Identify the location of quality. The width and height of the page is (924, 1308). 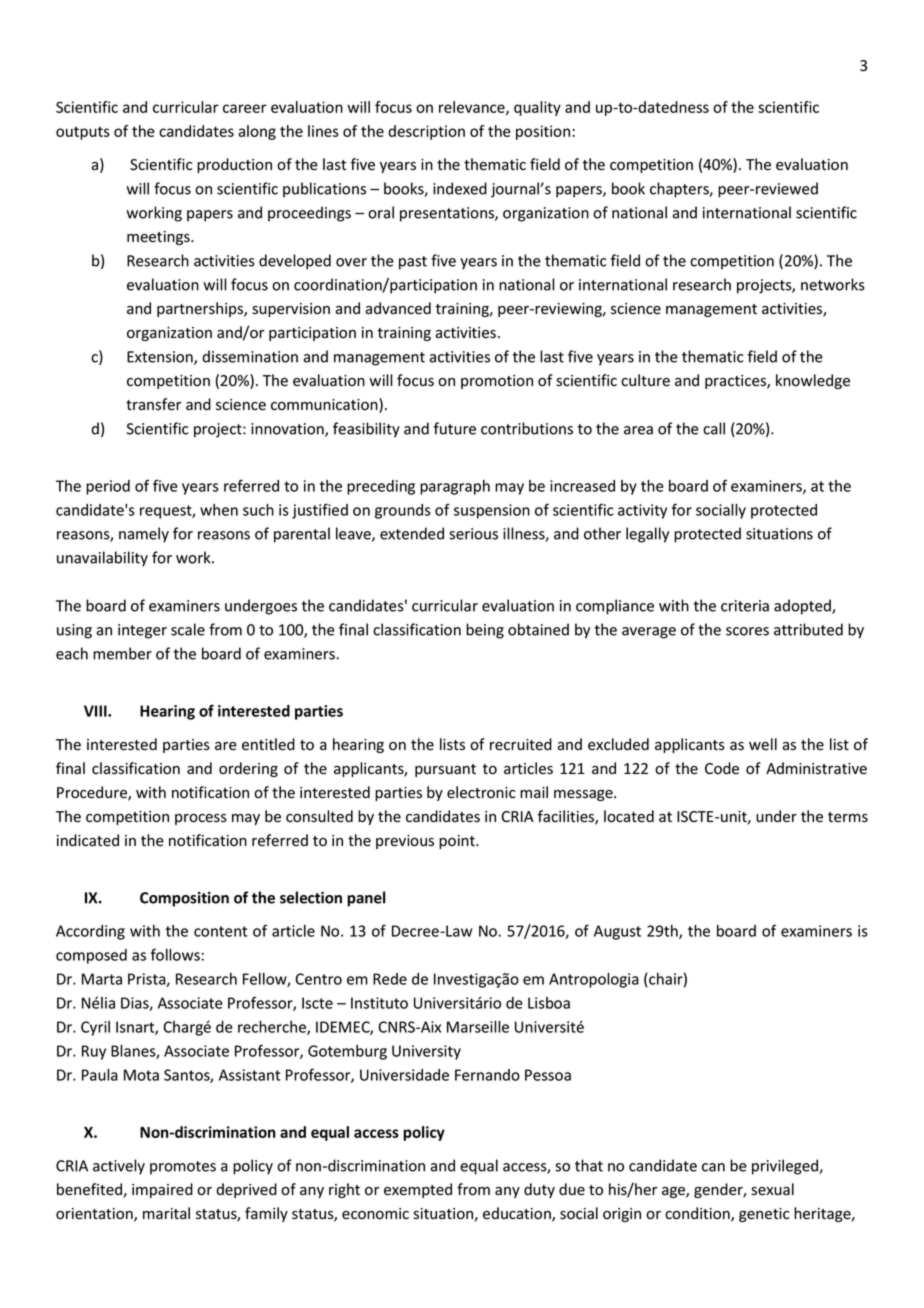
(537, 108).
